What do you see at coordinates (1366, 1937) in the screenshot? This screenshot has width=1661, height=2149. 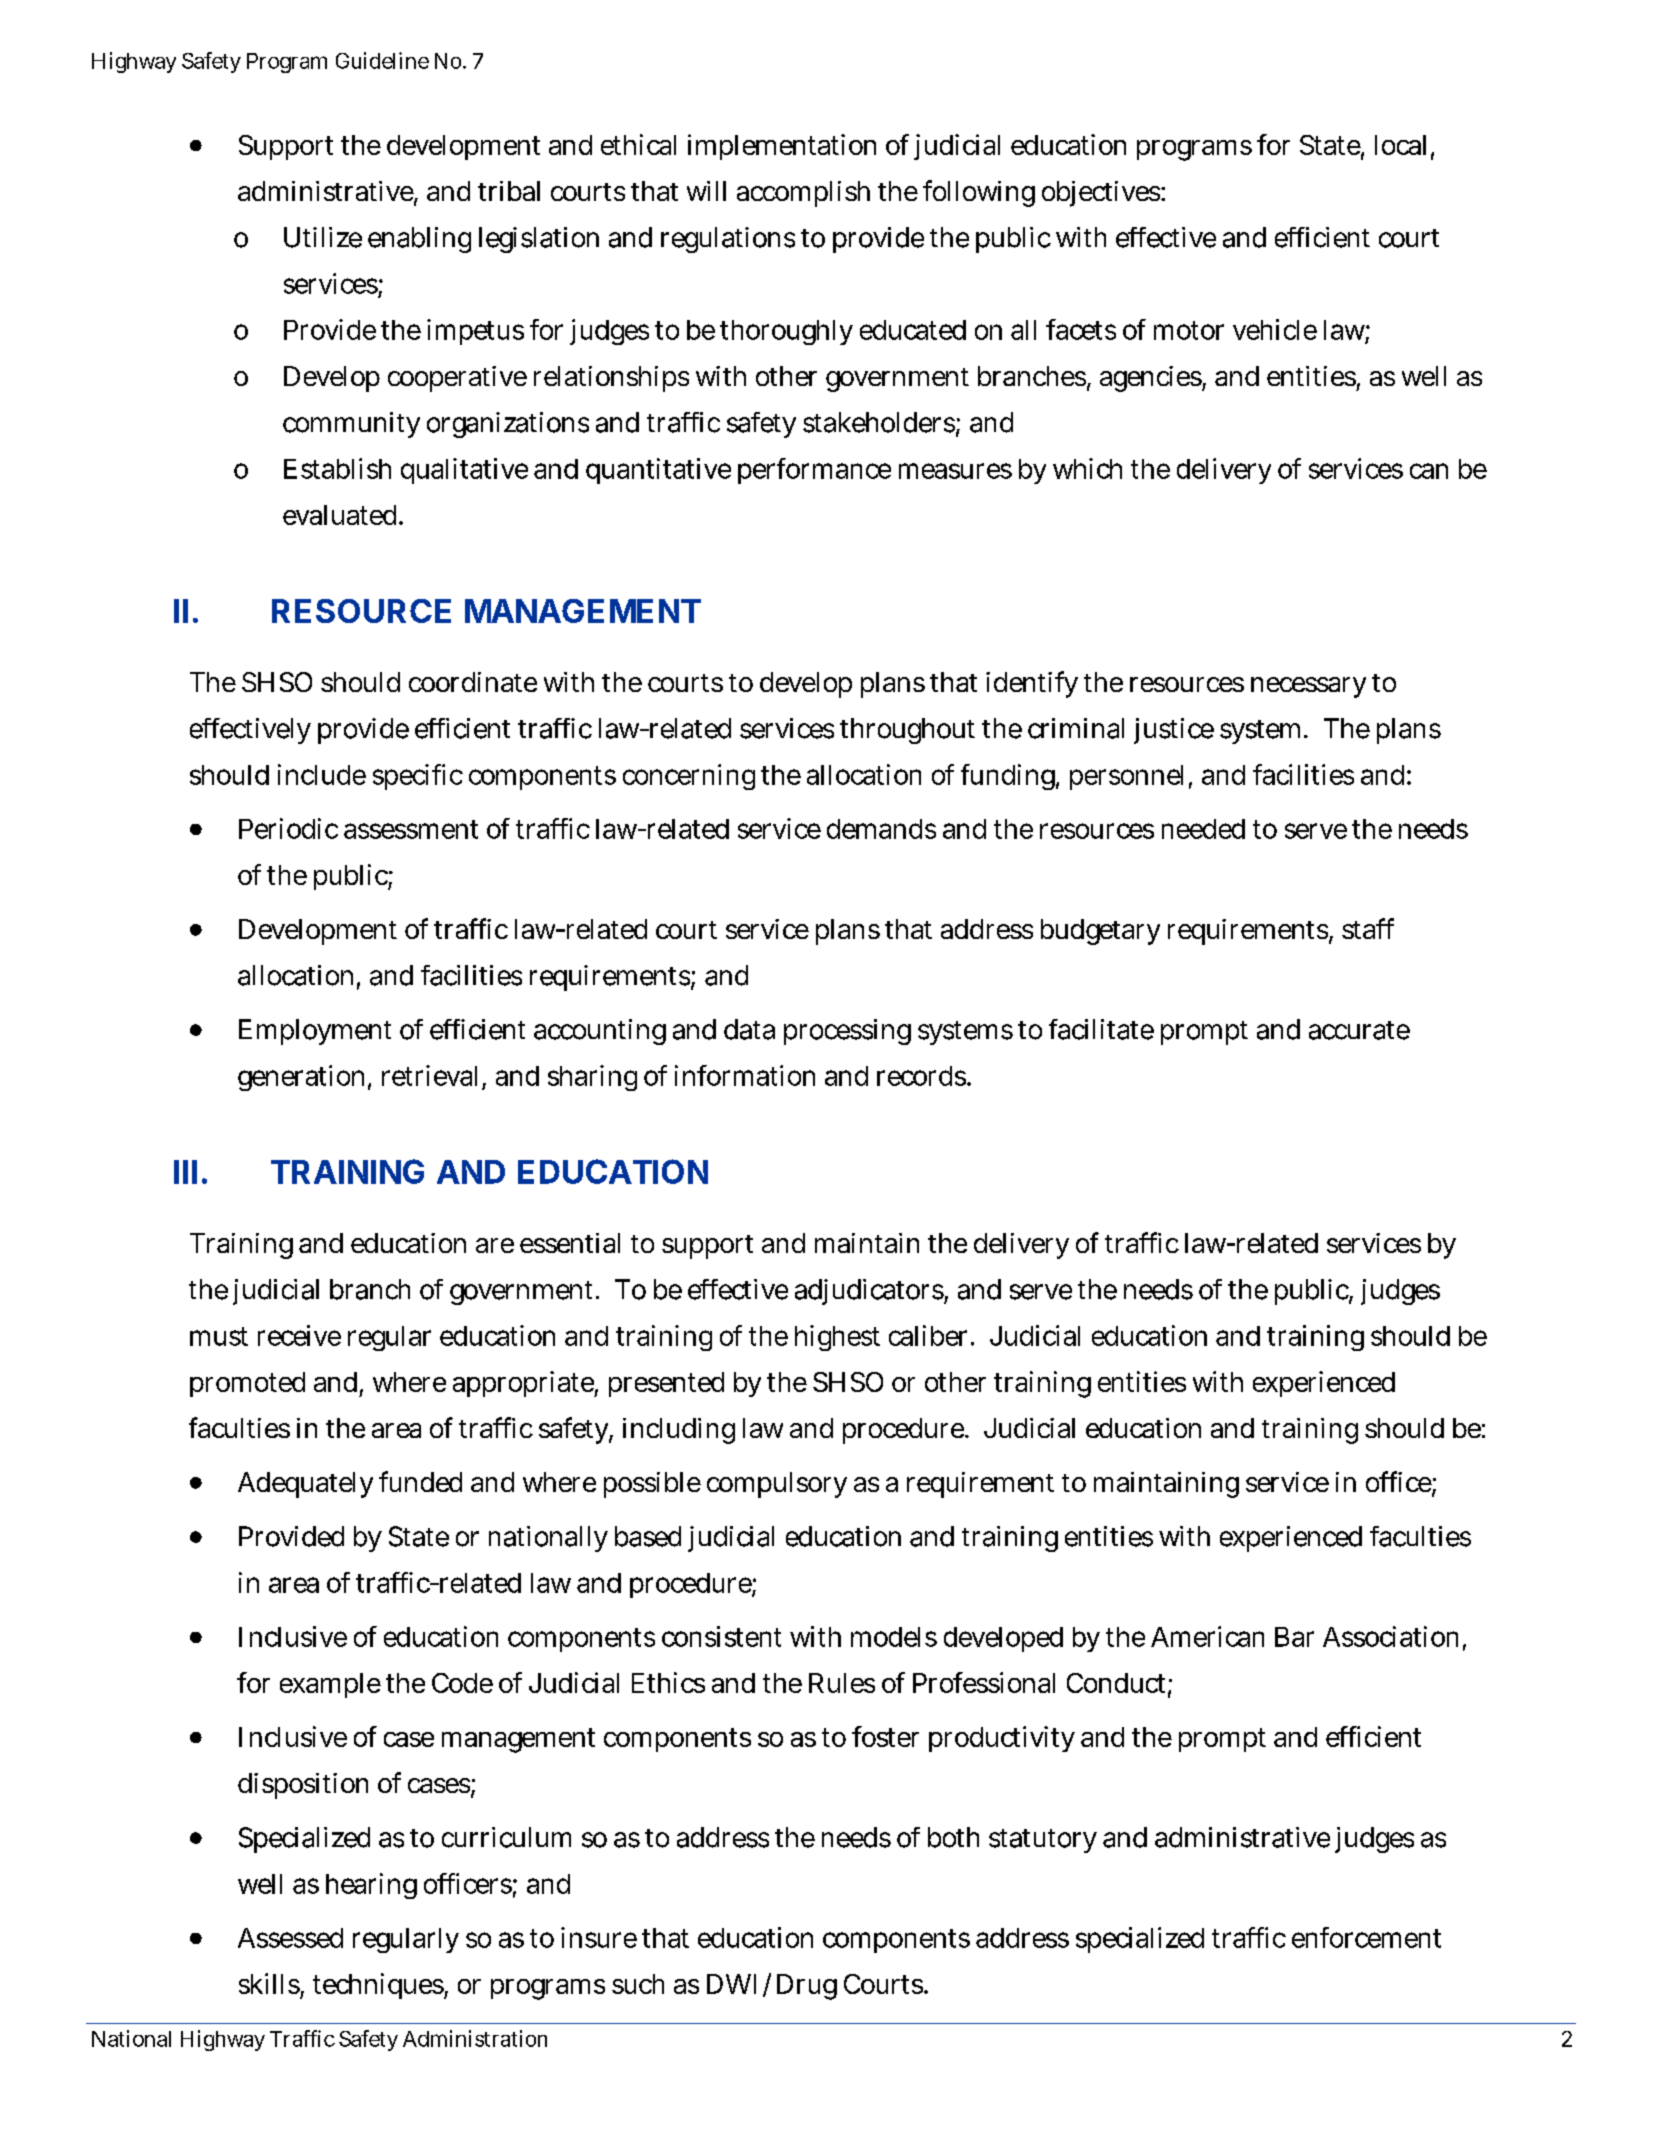 I see `enforcement` at bounding box center [1366, 1937].
